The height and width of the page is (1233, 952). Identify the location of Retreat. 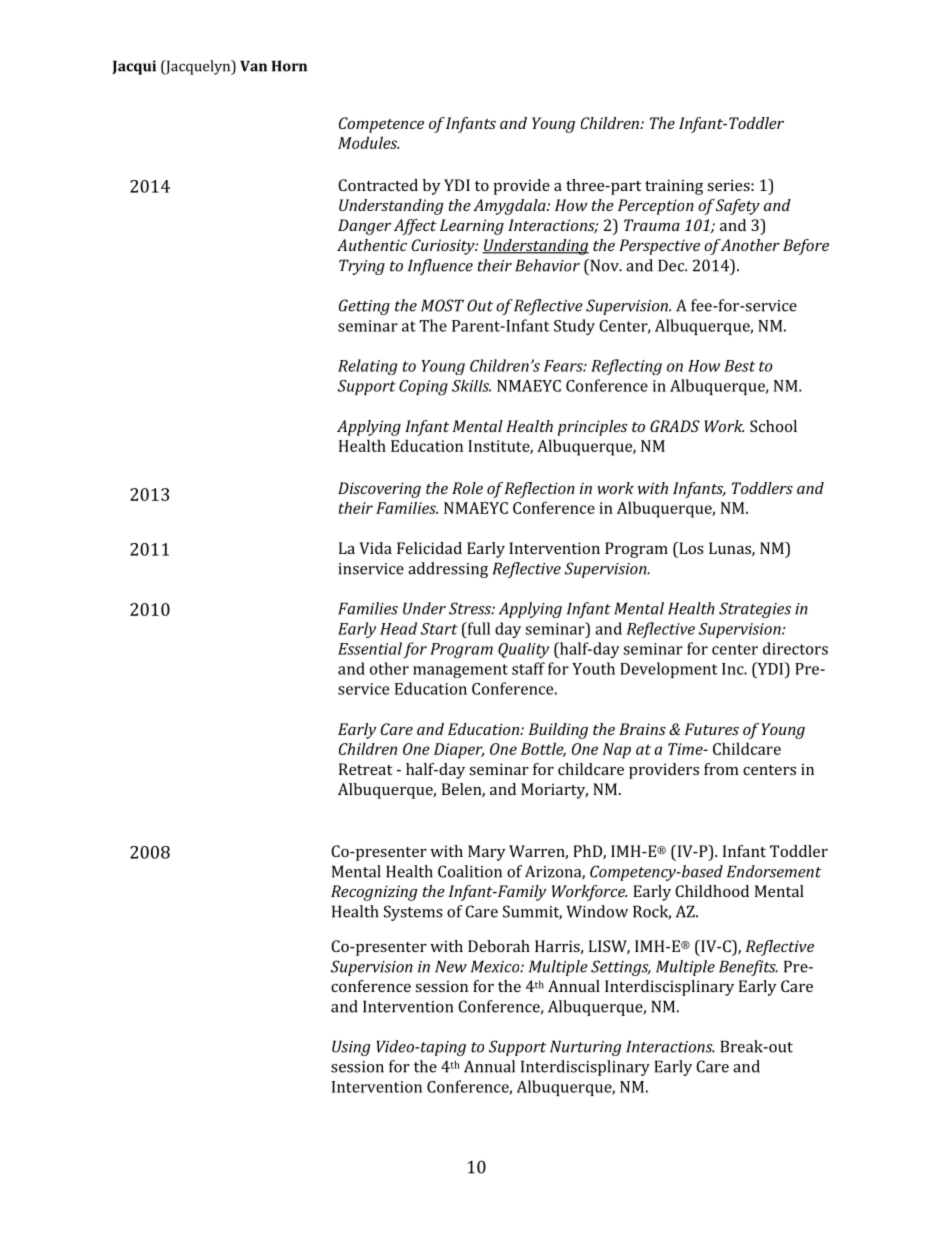
(365, 769).
